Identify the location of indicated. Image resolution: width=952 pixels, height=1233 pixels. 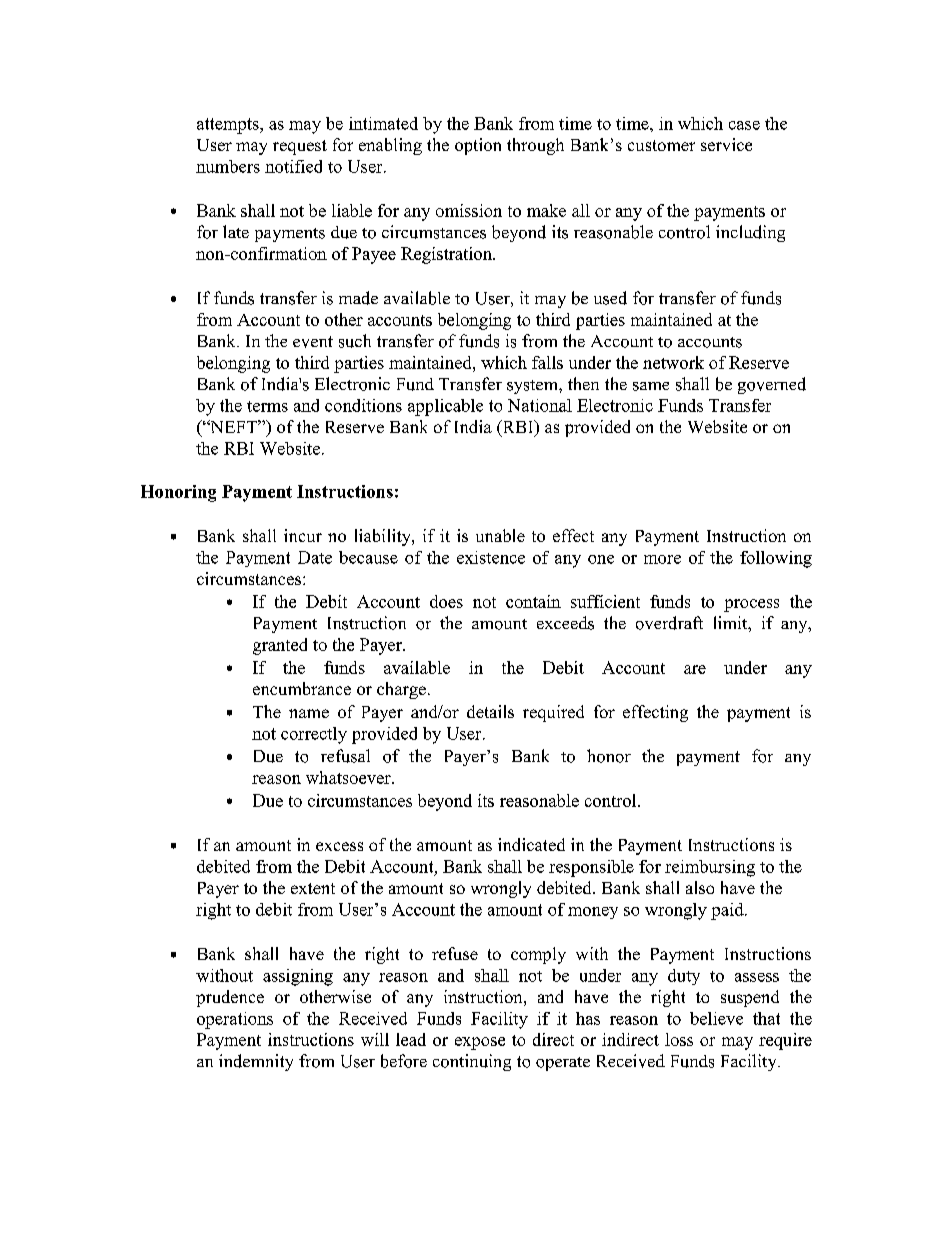
(531, 844).
